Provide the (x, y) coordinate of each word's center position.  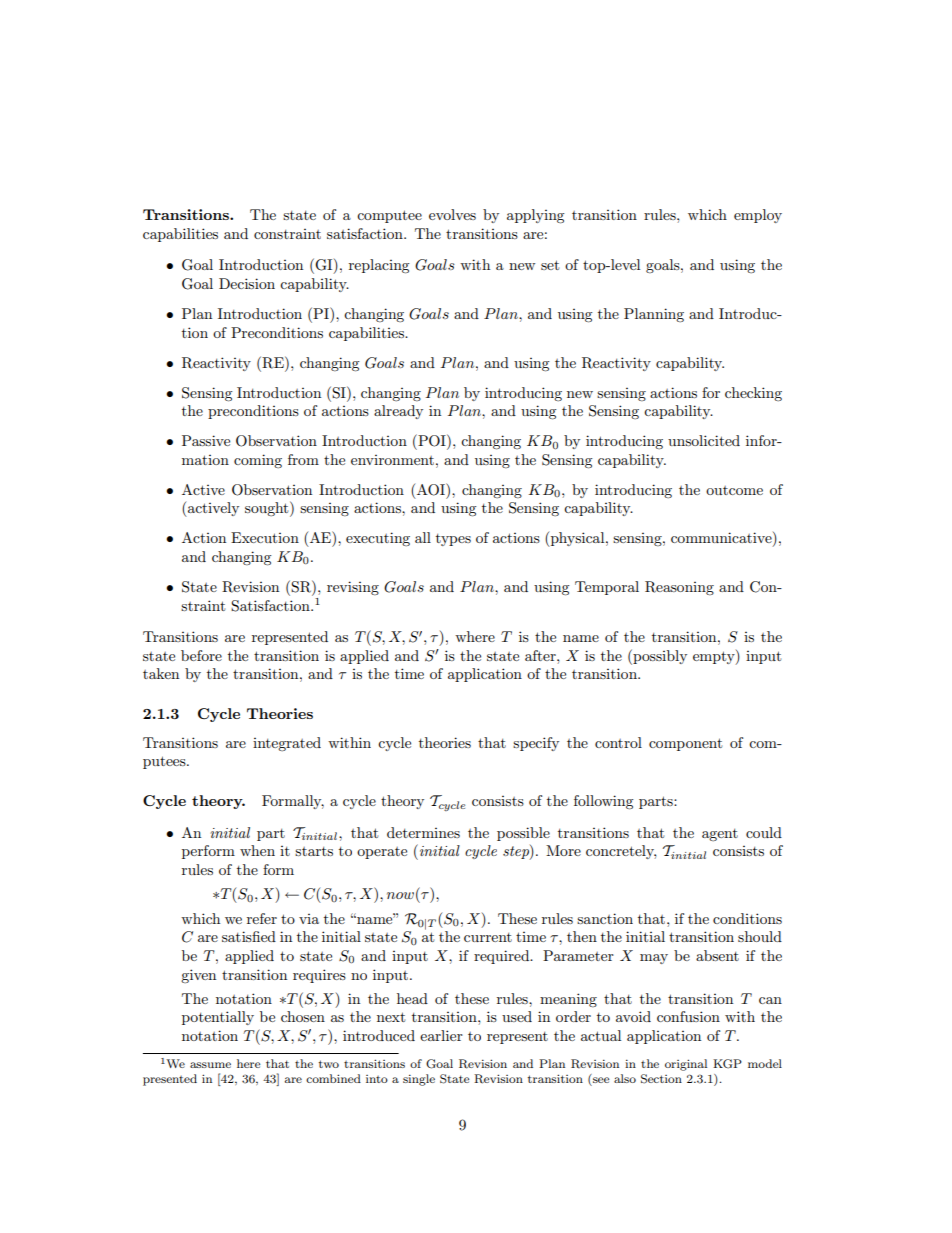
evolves (452, 214)
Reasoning (679, 588)
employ (758, 216)
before (201, 655)
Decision (247, 283)
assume (210, 1065)
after (541, 655)
